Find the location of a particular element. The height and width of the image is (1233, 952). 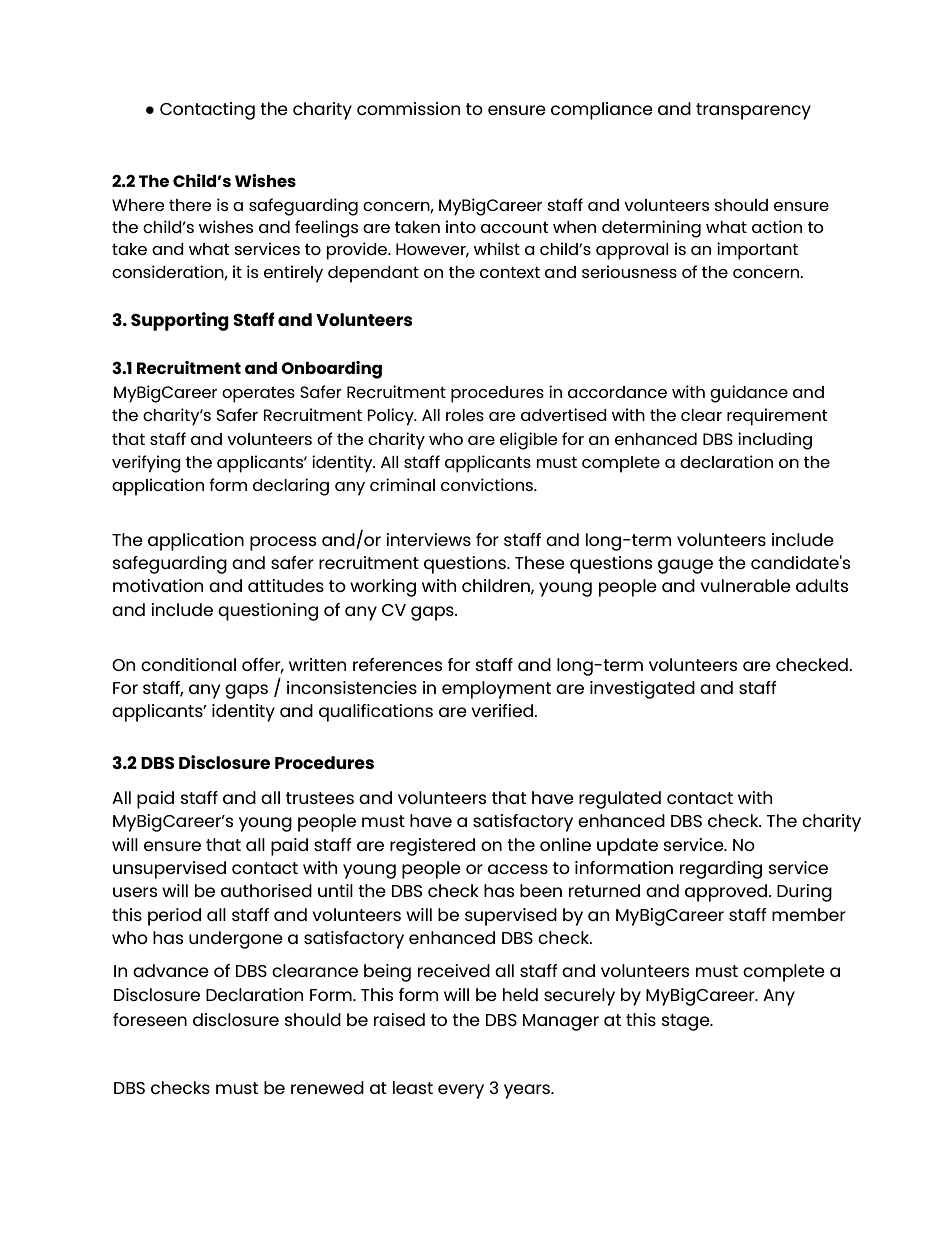

investigated is located at coordinates (642, 690).
